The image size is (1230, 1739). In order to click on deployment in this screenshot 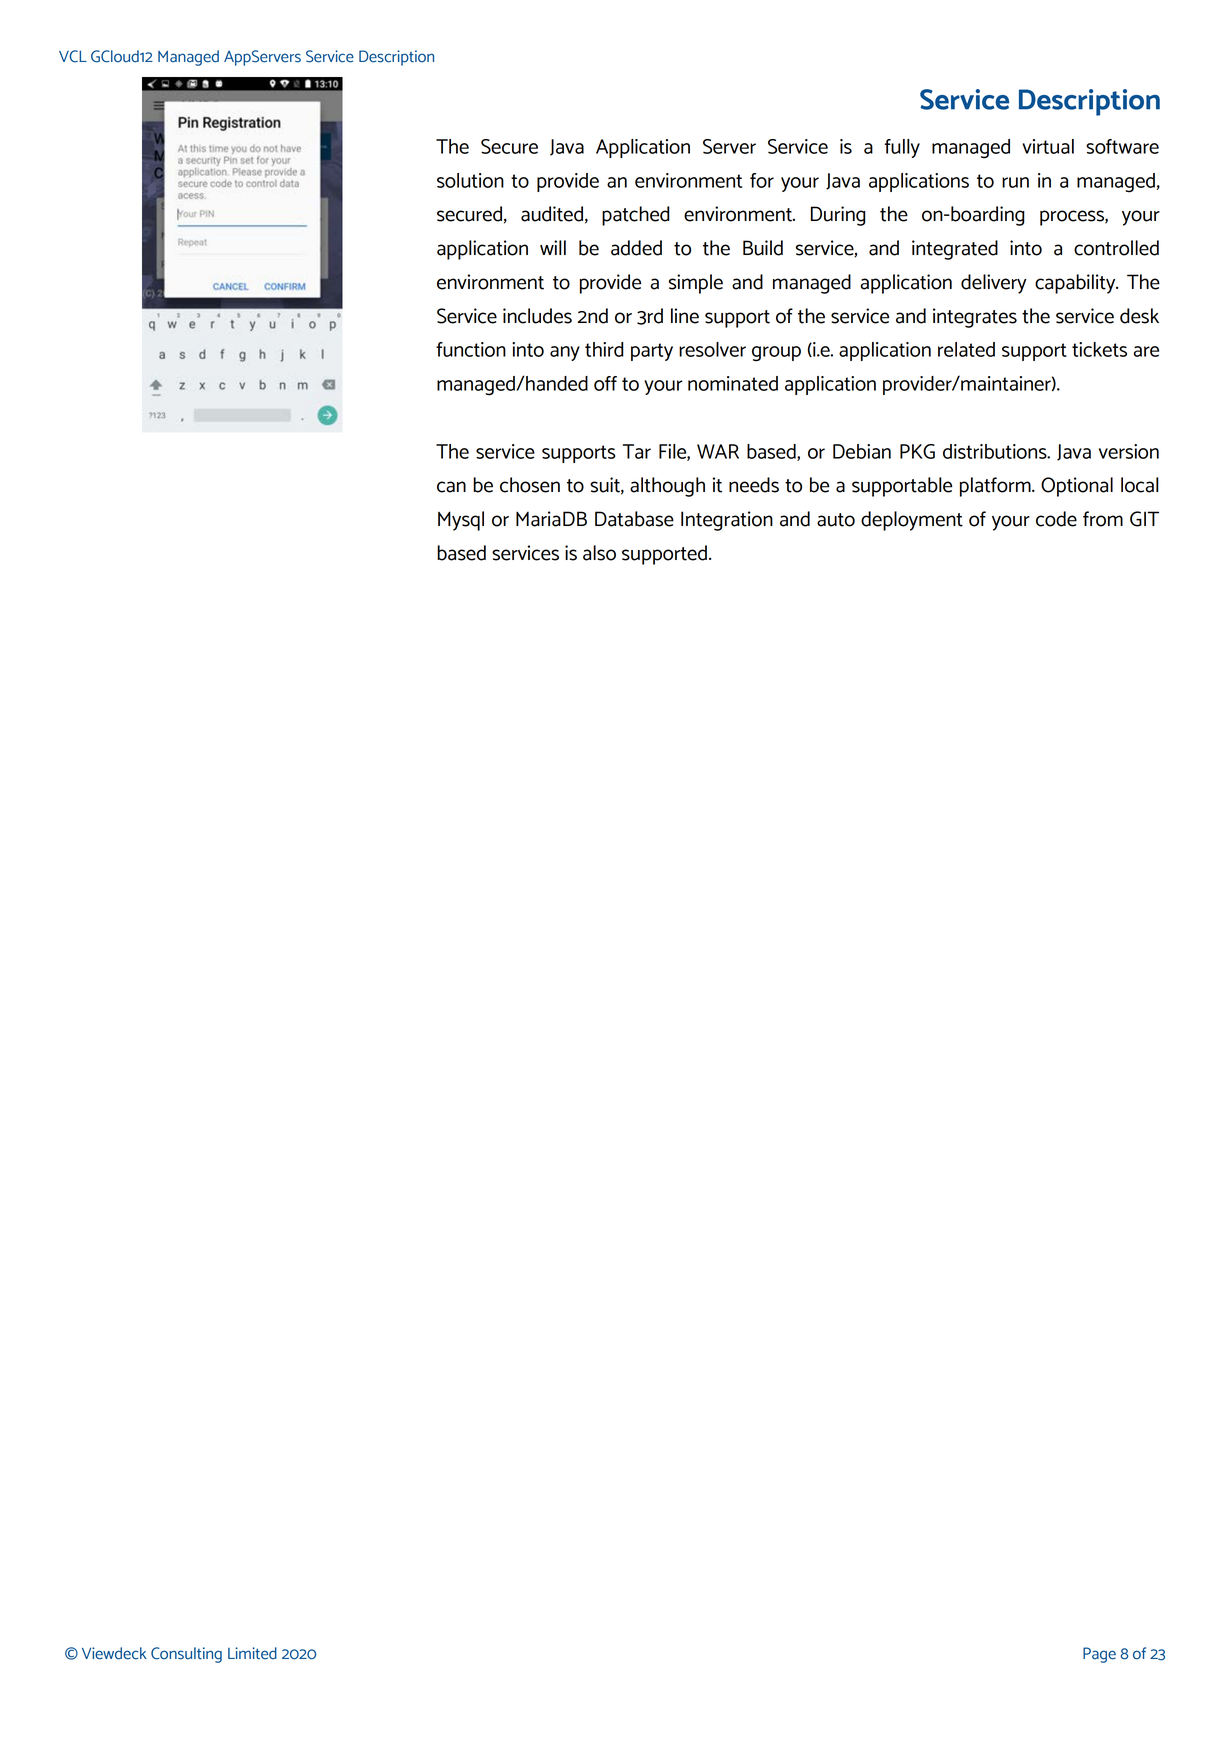, I will do `click(912, 521)`.
